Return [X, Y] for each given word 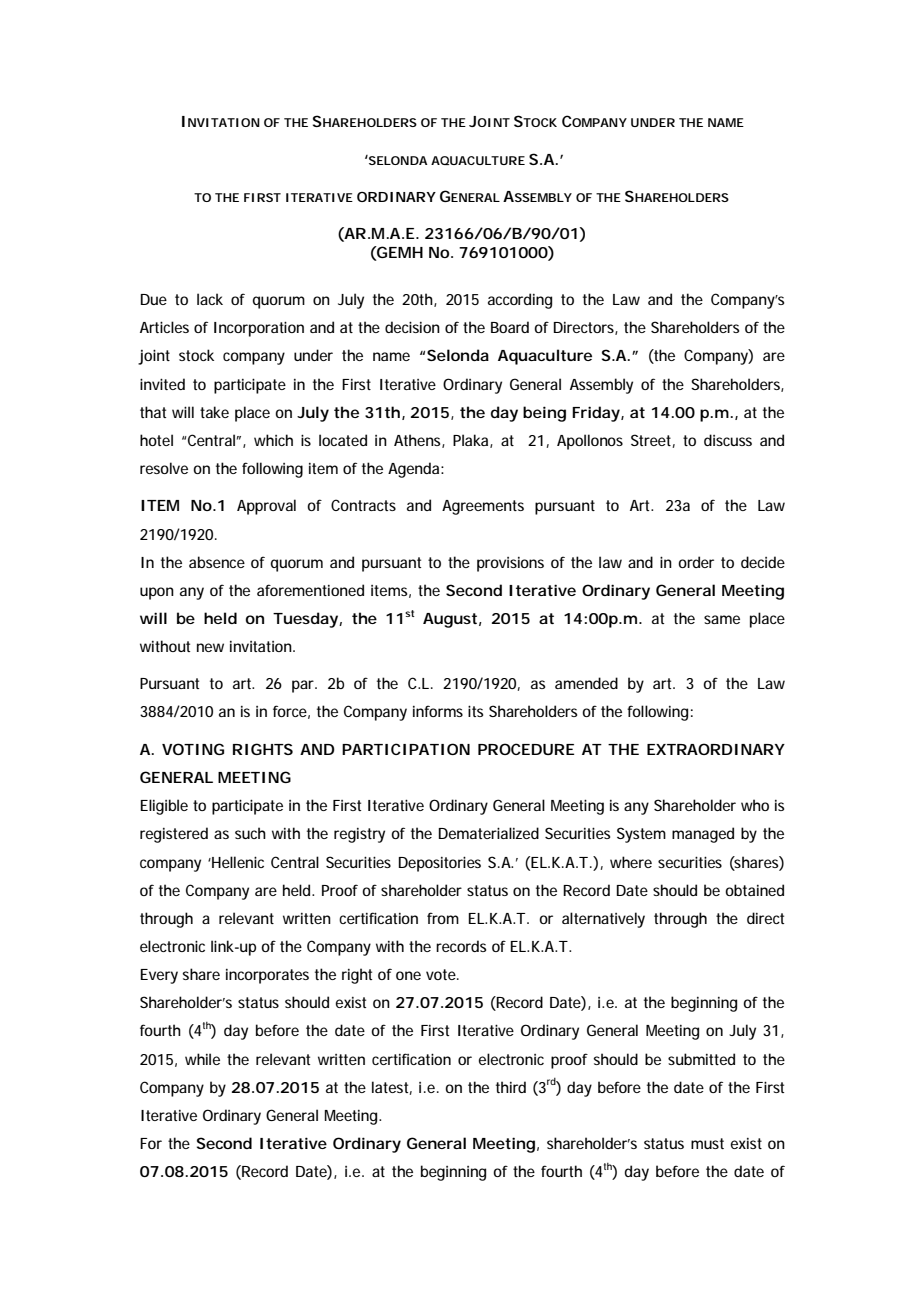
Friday [596, 414]
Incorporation [259, 329]
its [475, 711]
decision [412, 327]
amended [586, 683]
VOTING [193, 749]
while [202, 1059]
